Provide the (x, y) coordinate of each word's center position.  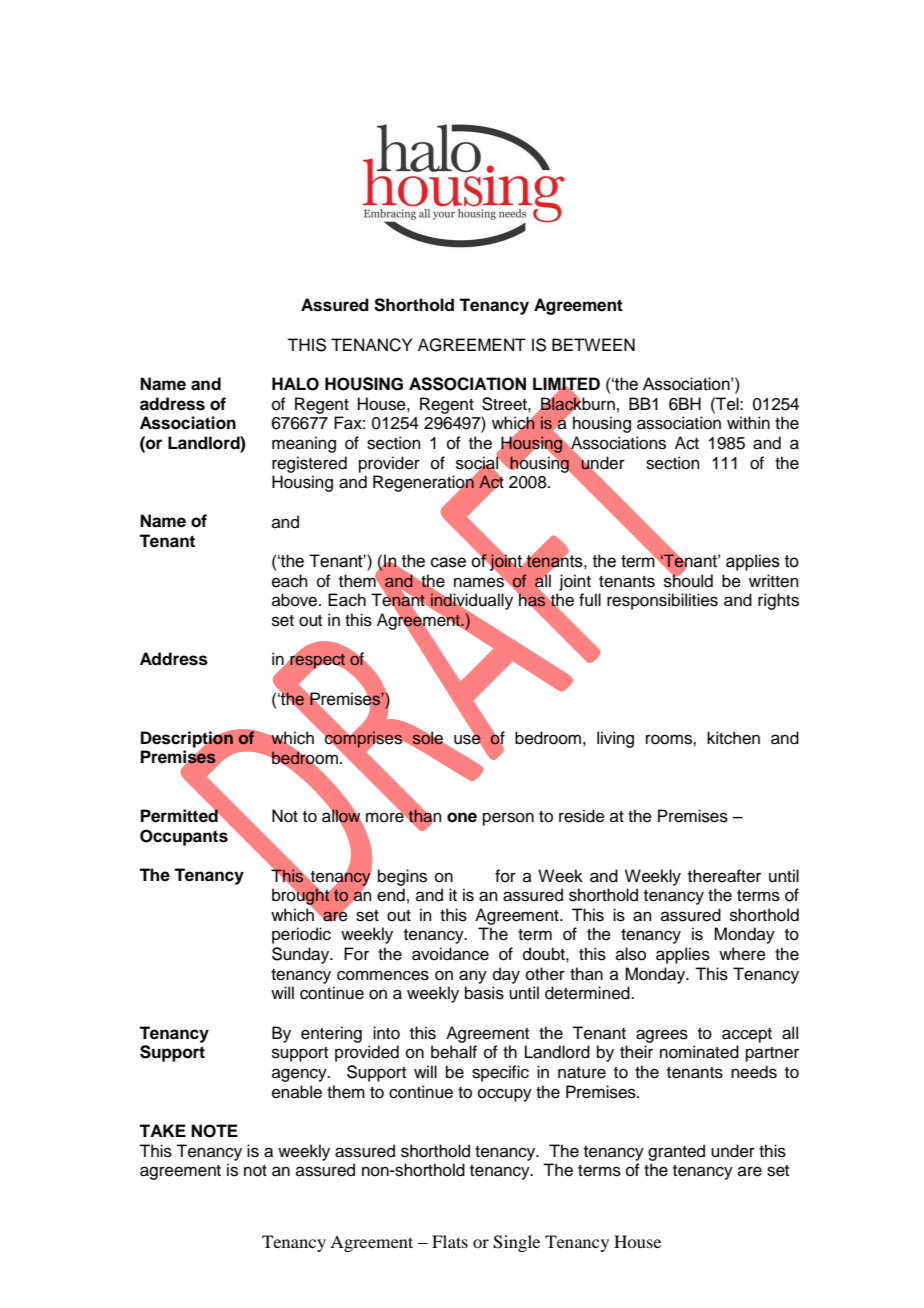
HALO (295, 384)
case (448, 562)
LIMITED (566, 384)
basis (484, 993)
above (296, 600)
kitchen (733, 738)
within (748, 422)
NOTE (214, 1131)
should (688, 580)
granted (676, 1152)
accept (747, 1035)
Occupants (184, 837)
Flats (450, 1241)
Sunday (302, 955)
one (462, 817)
